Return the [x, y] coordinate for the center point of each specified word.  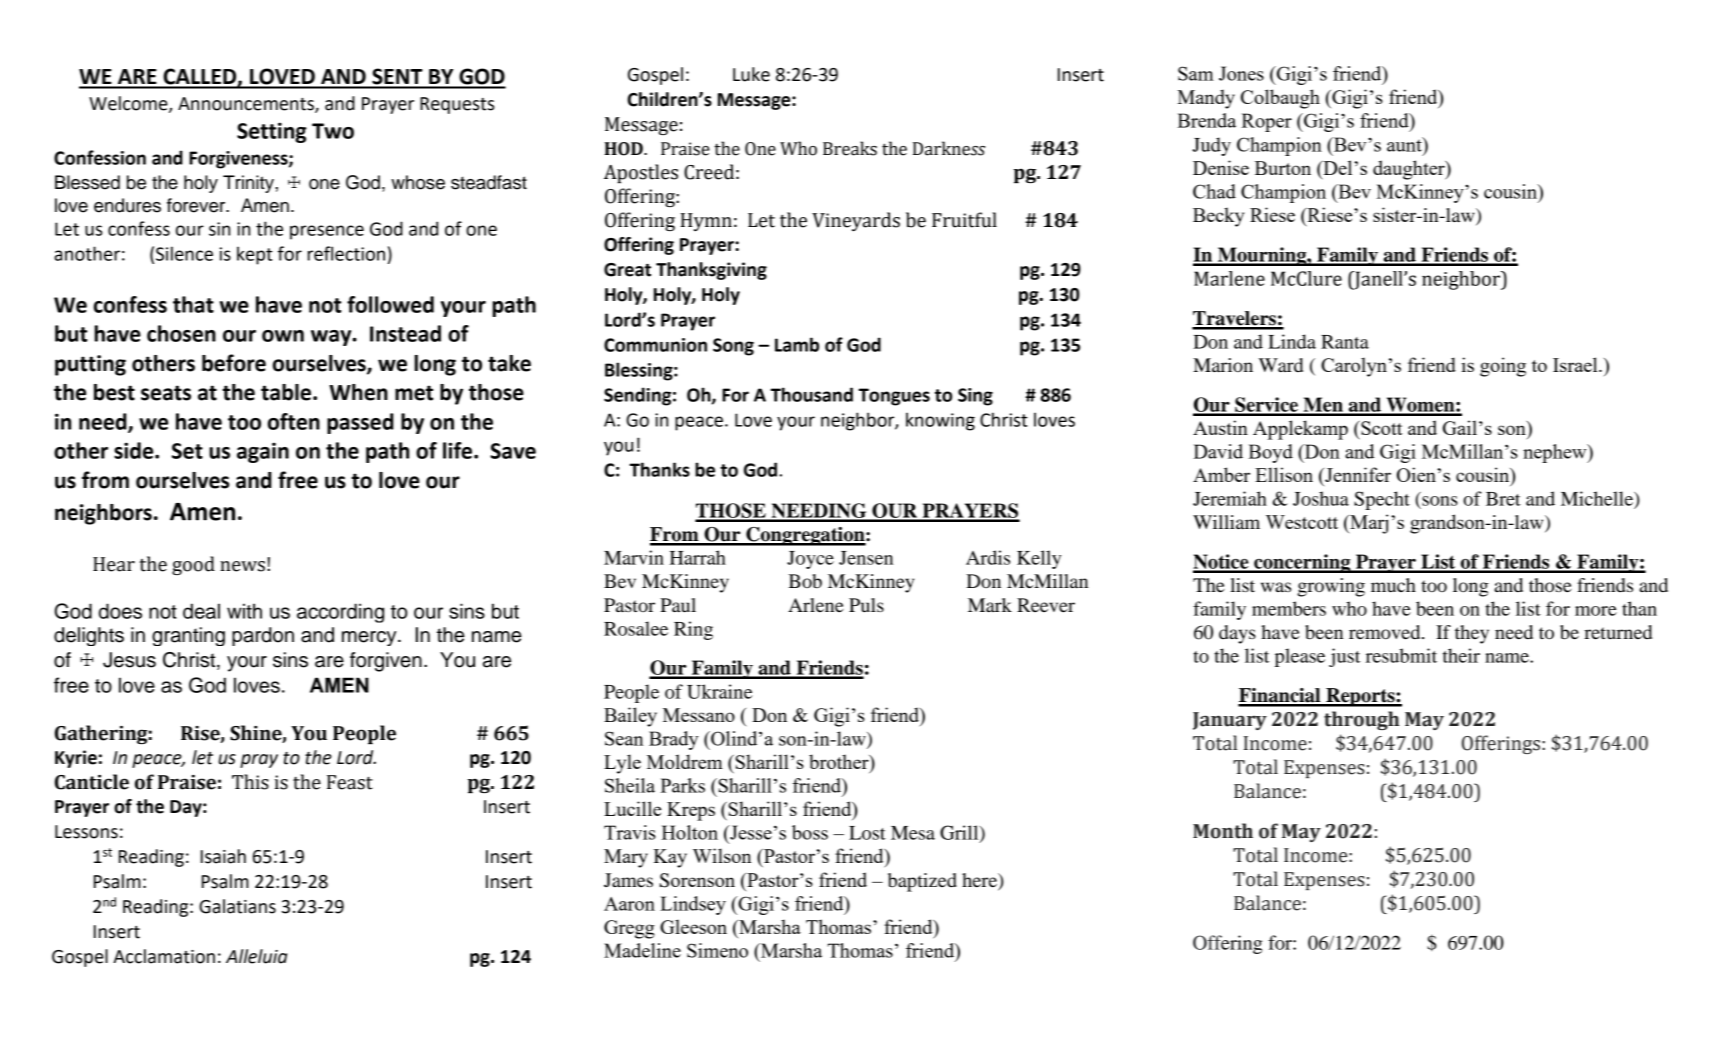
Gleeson [693, 926]
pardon [263, 636]
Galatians [237, 906]
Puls [866, 605]
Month [1223, 831]
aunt [1405, 144]
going [1503, 367]
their [1461, 655]
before [234, 363]
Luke [751, 74]
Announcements [247, 105]
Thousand [811, 394]
